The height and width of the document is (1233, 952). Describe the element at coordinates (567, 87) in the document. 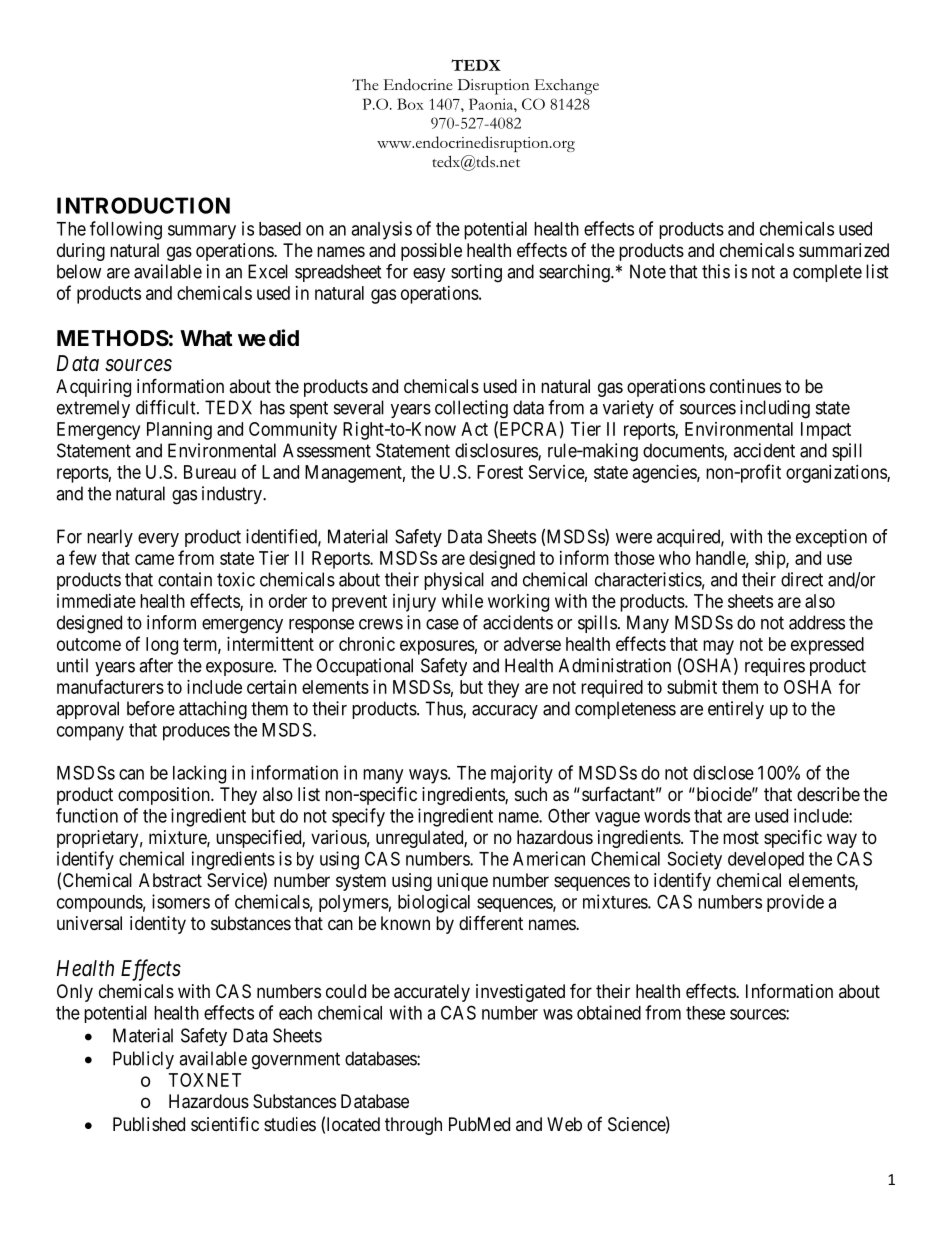

I see `Exchange` at that location.
